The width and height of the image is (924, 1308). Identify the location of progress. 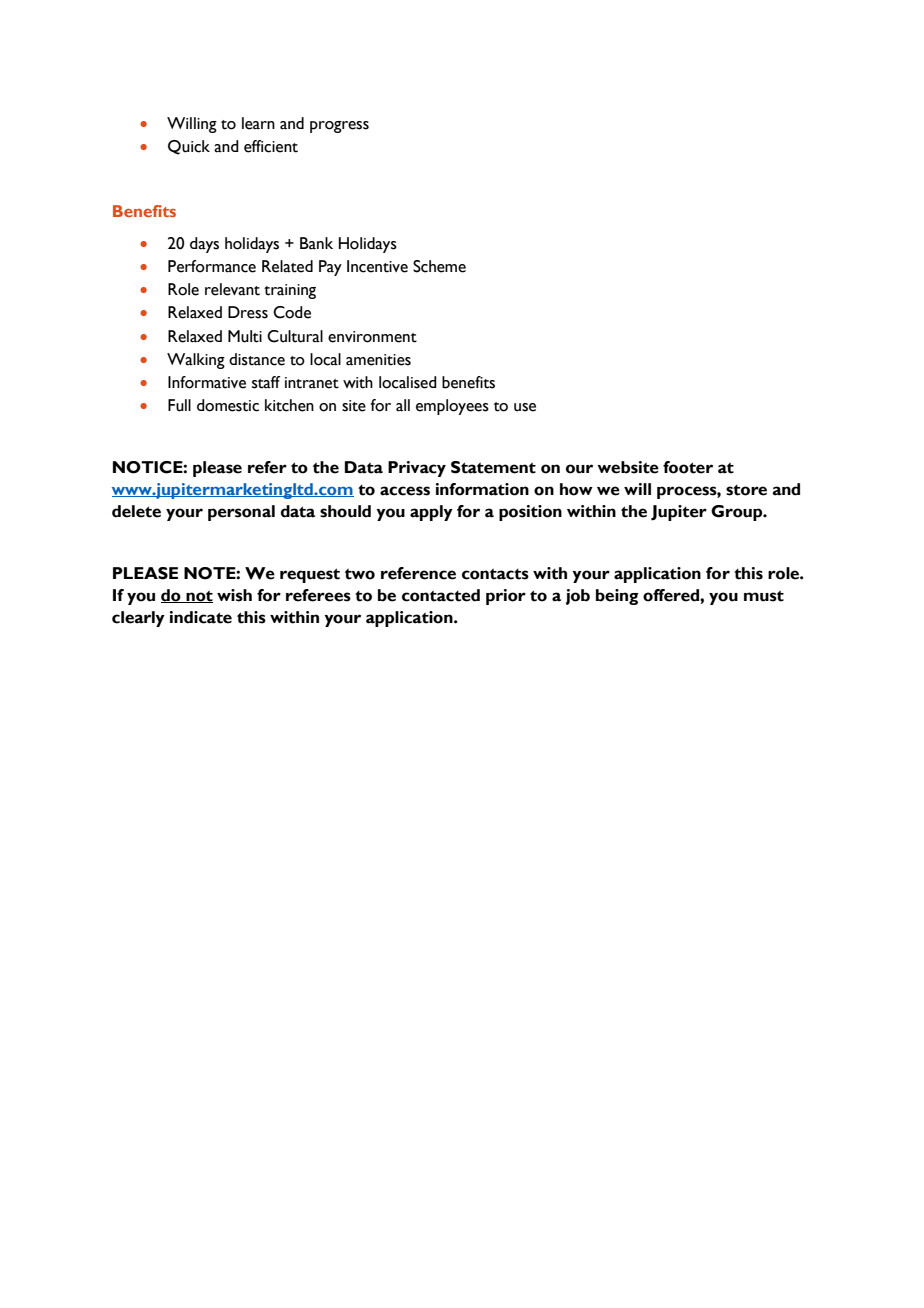
(339, 127).
